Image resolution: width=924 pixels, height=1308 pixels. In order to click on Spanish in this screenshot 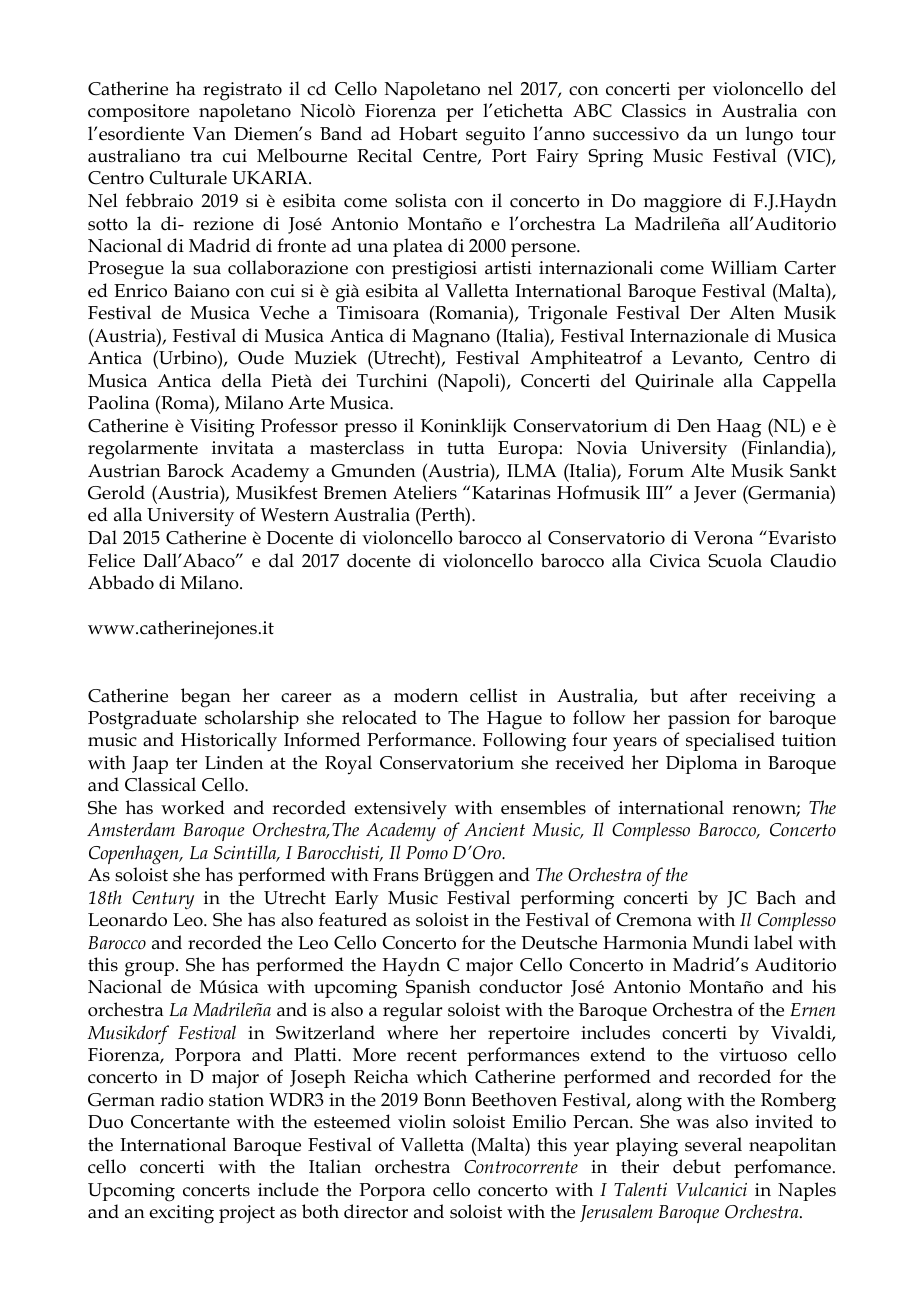, I will do `click(438, 988)`.
